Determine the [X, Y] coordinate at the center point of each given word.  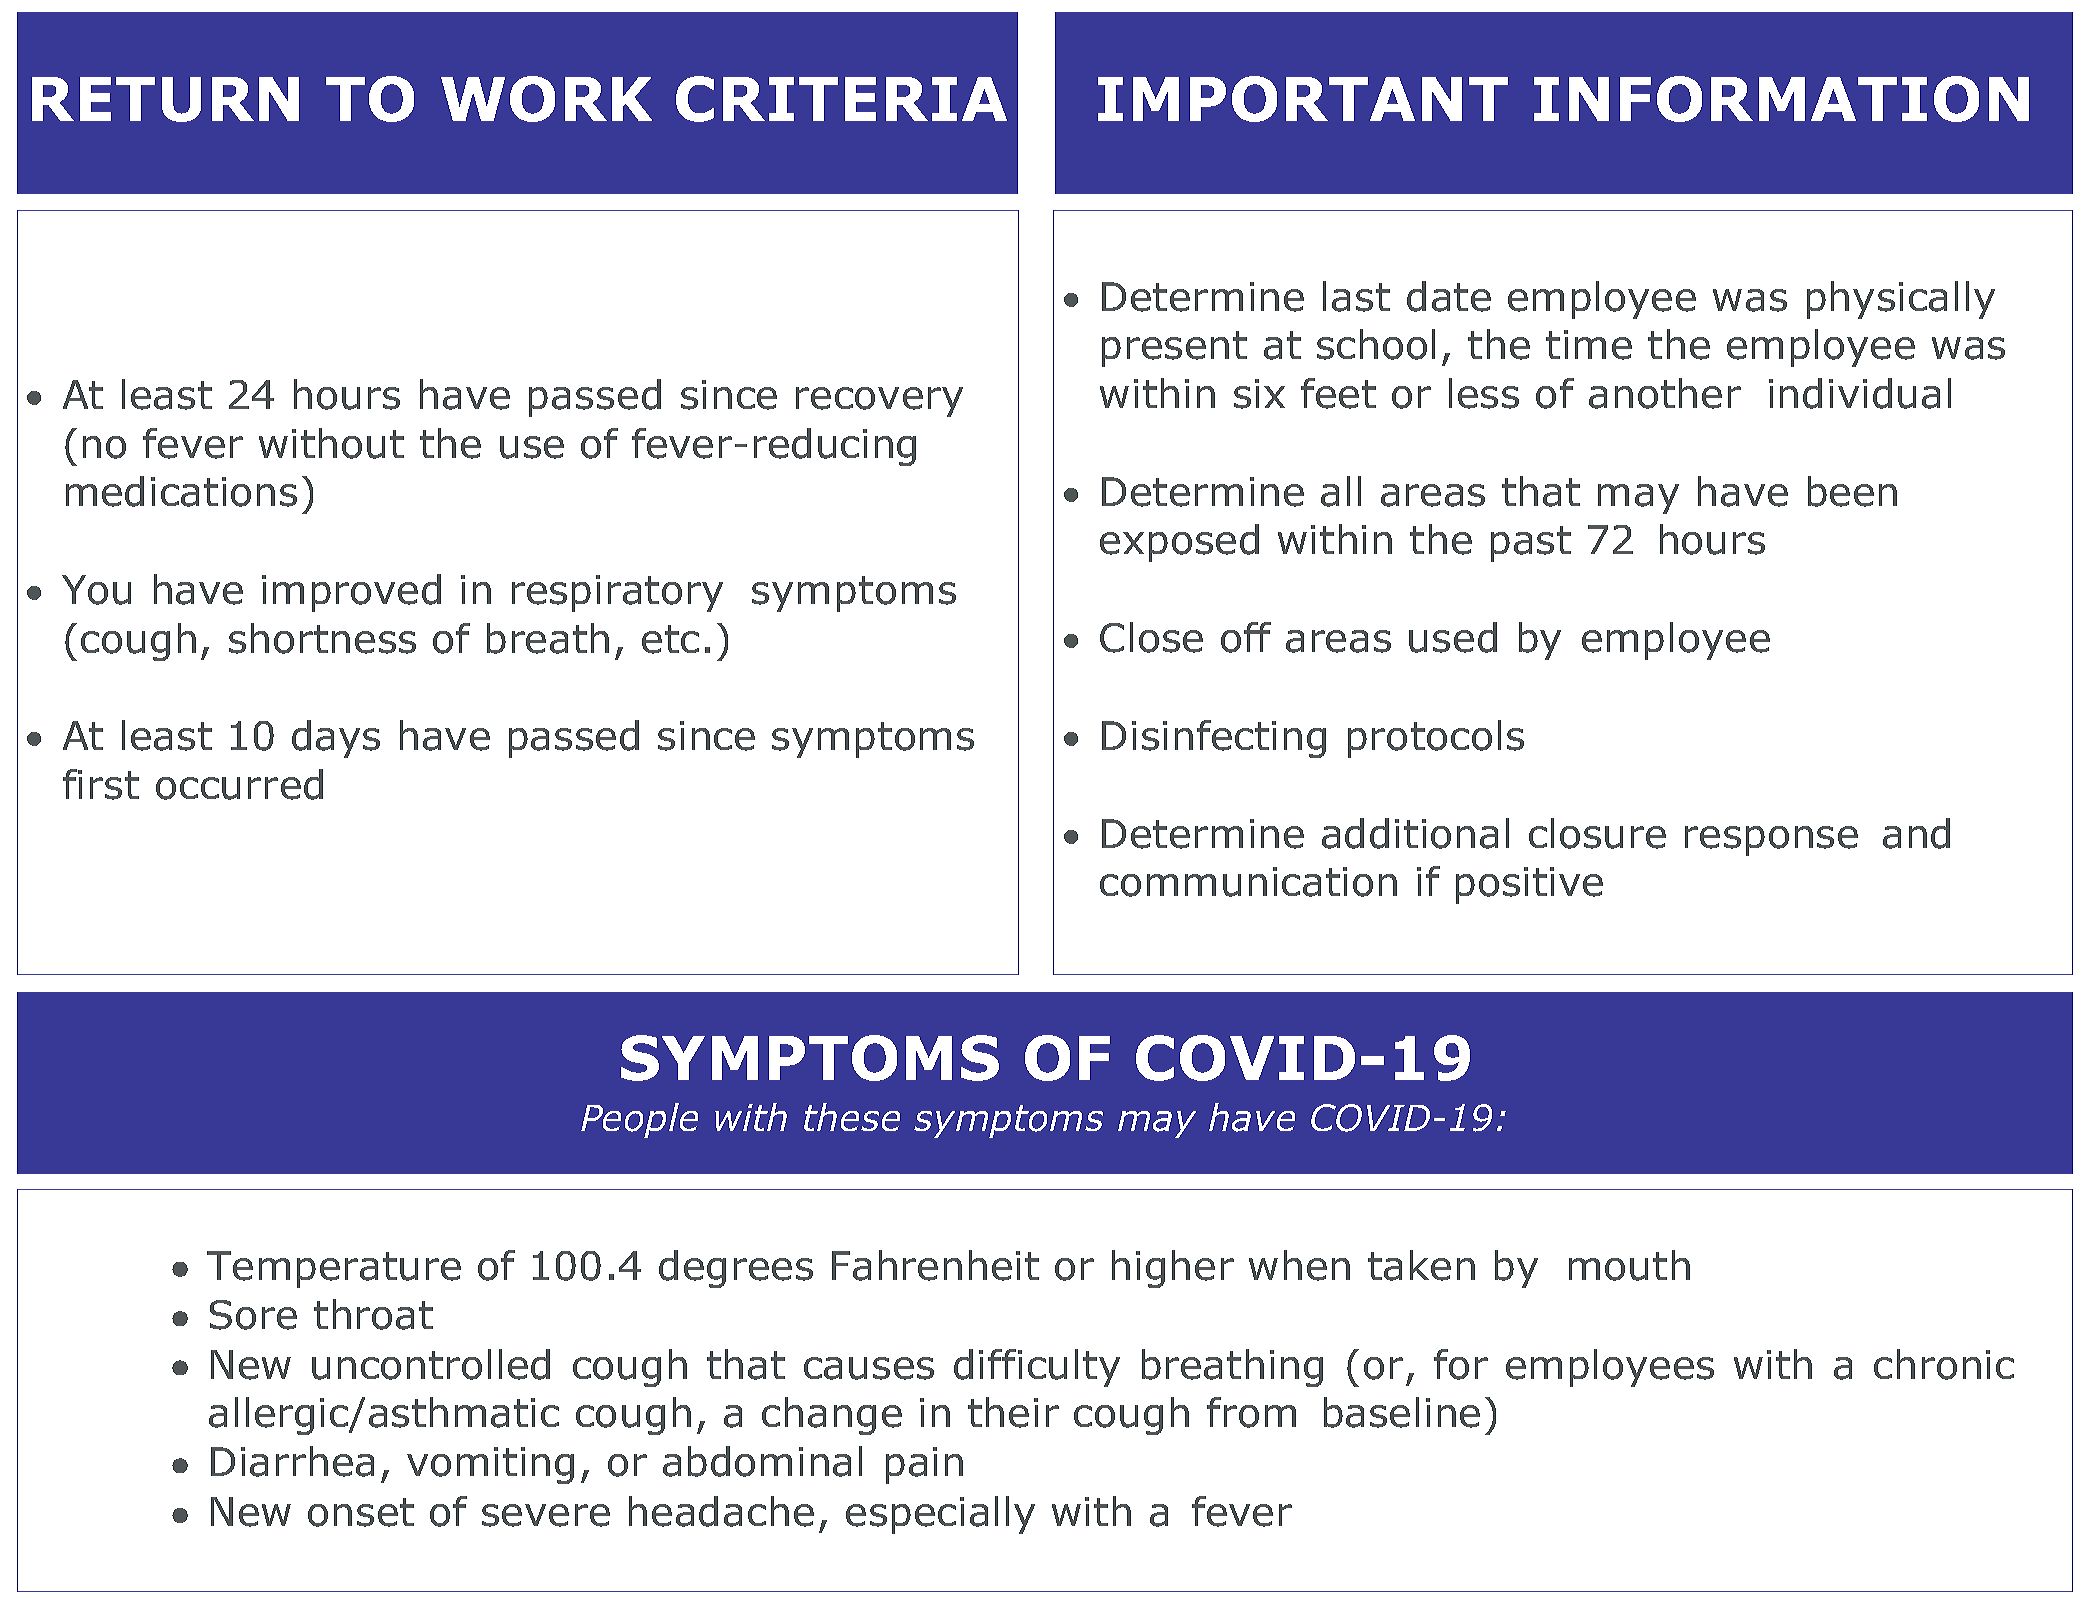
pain [924, 1465]
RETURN [165, 99]
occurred [239, 784]
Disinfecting [1214, 739]
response [1771, 841]
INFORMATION [1781, 99]
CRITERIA [841, 99]
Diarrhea [292, 1461]
